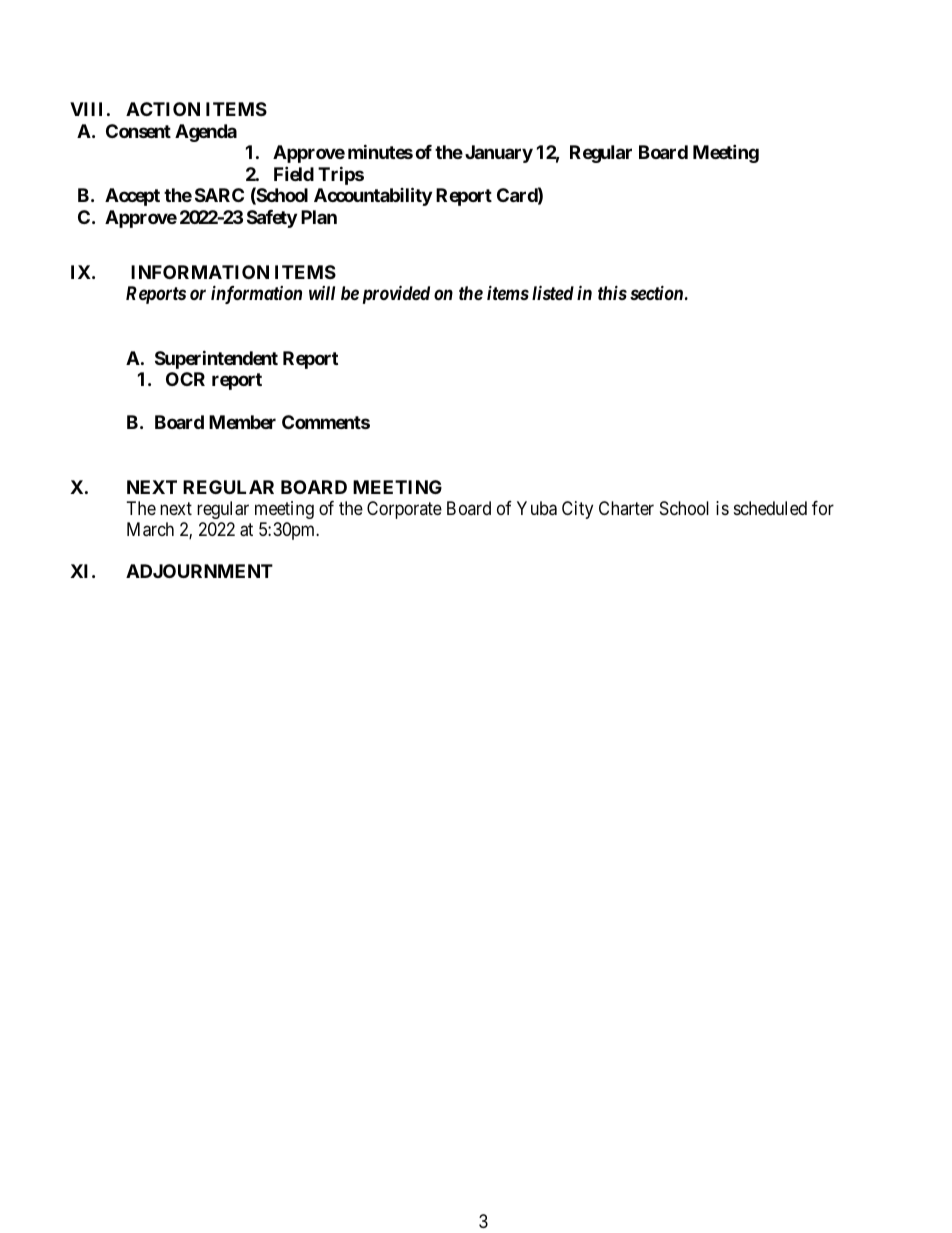 The image size is (952, 1233). I want to click on Accountability, so click(373, 196).
